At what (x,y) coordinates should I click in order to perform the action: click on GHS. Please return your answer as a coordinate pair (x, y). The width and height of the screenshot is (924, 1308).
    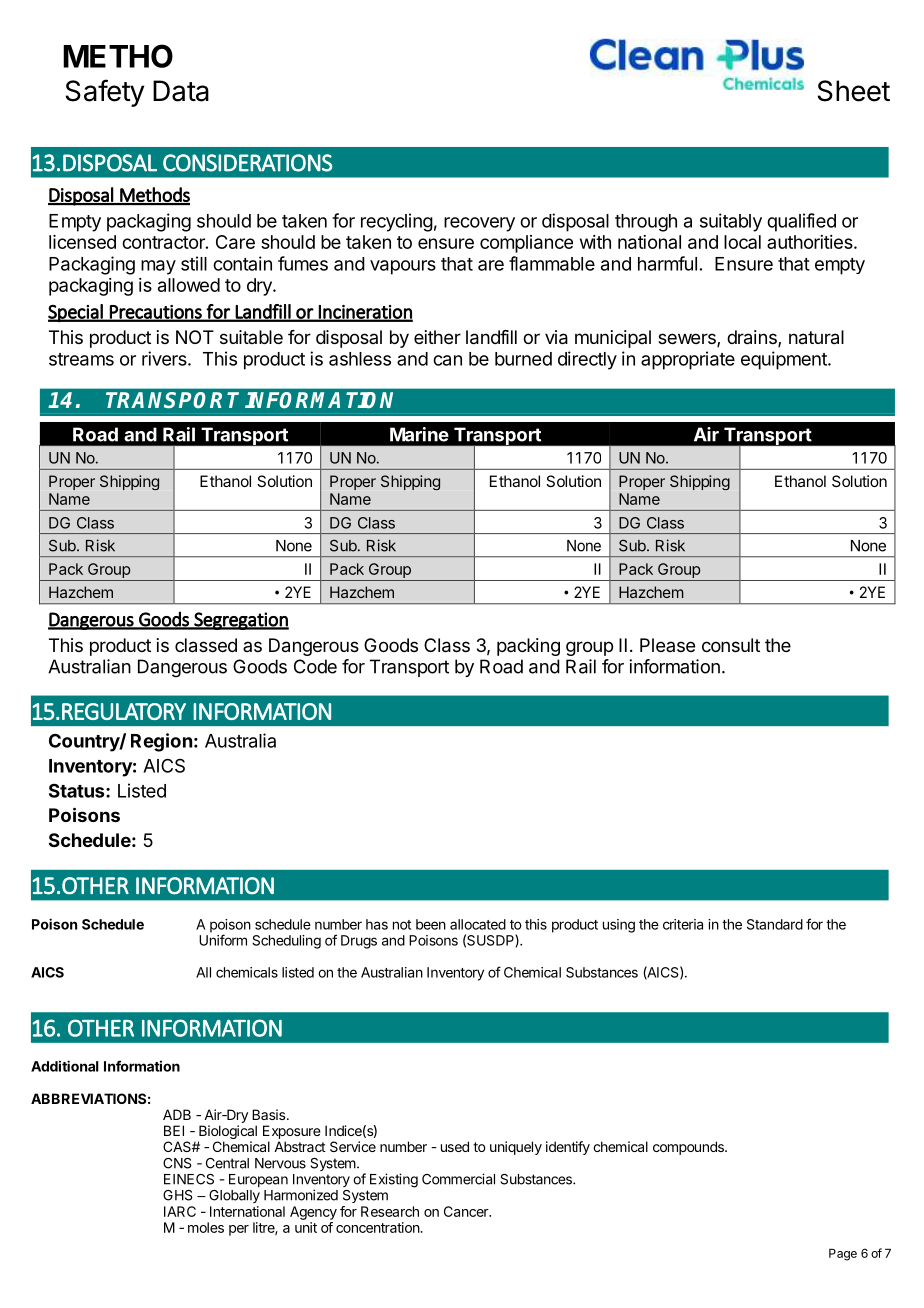
    Looking at the image, I should click on (178, 1195).
